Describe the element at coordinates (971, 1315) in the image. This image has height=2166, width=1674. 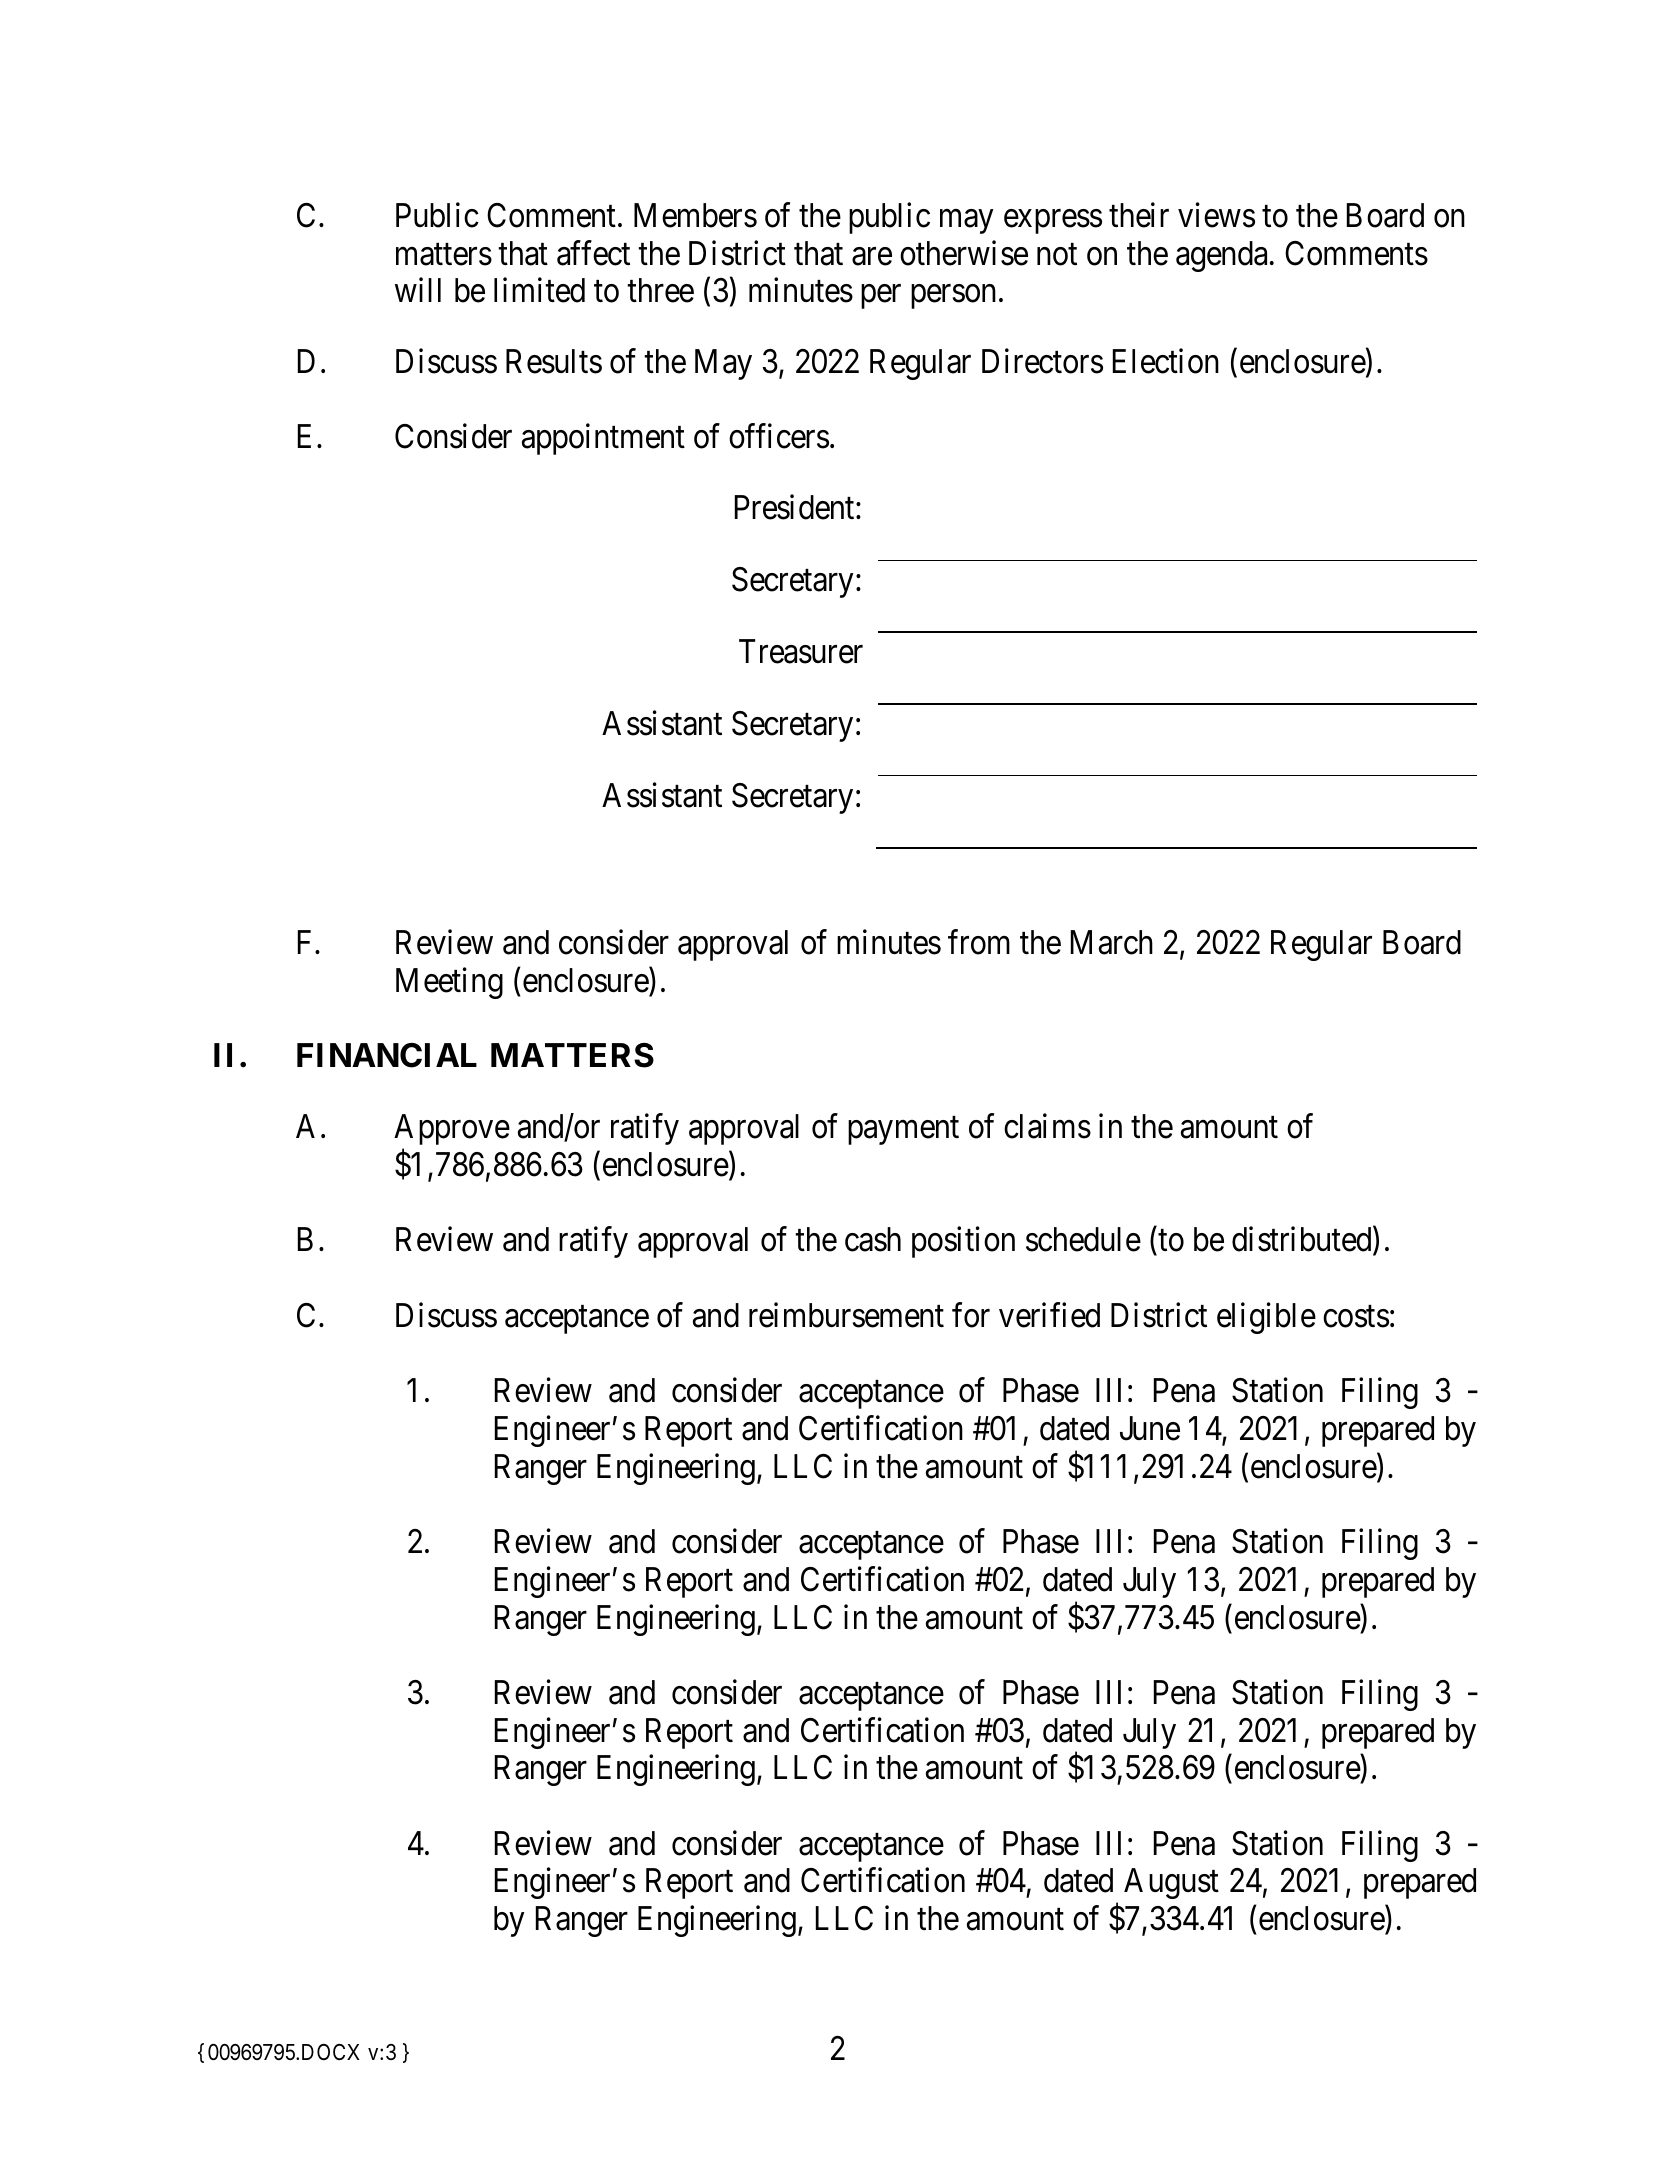
I see `for` at that location.
